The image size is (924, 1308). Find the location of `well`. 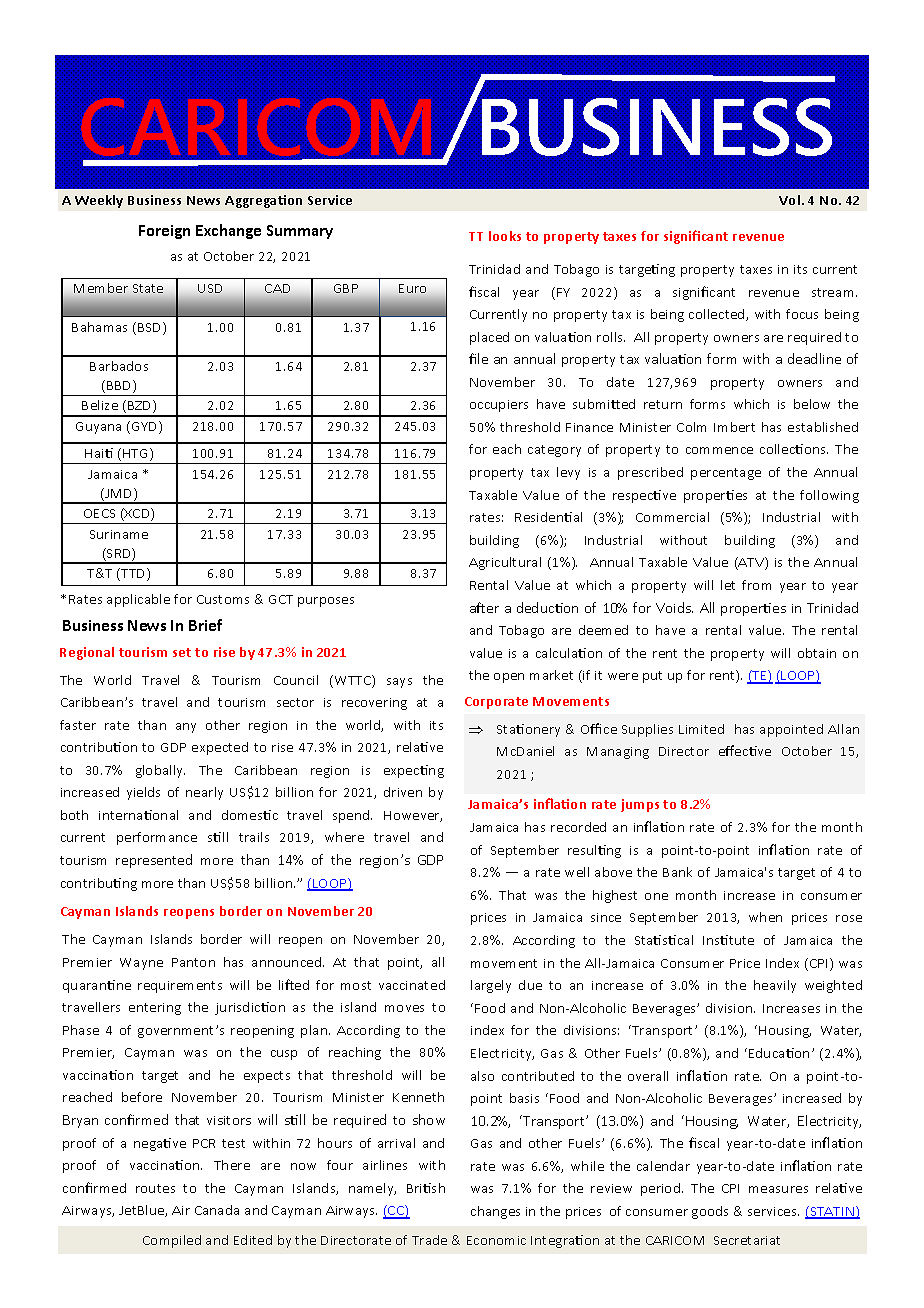

well is located at coordinates (577, 872).
